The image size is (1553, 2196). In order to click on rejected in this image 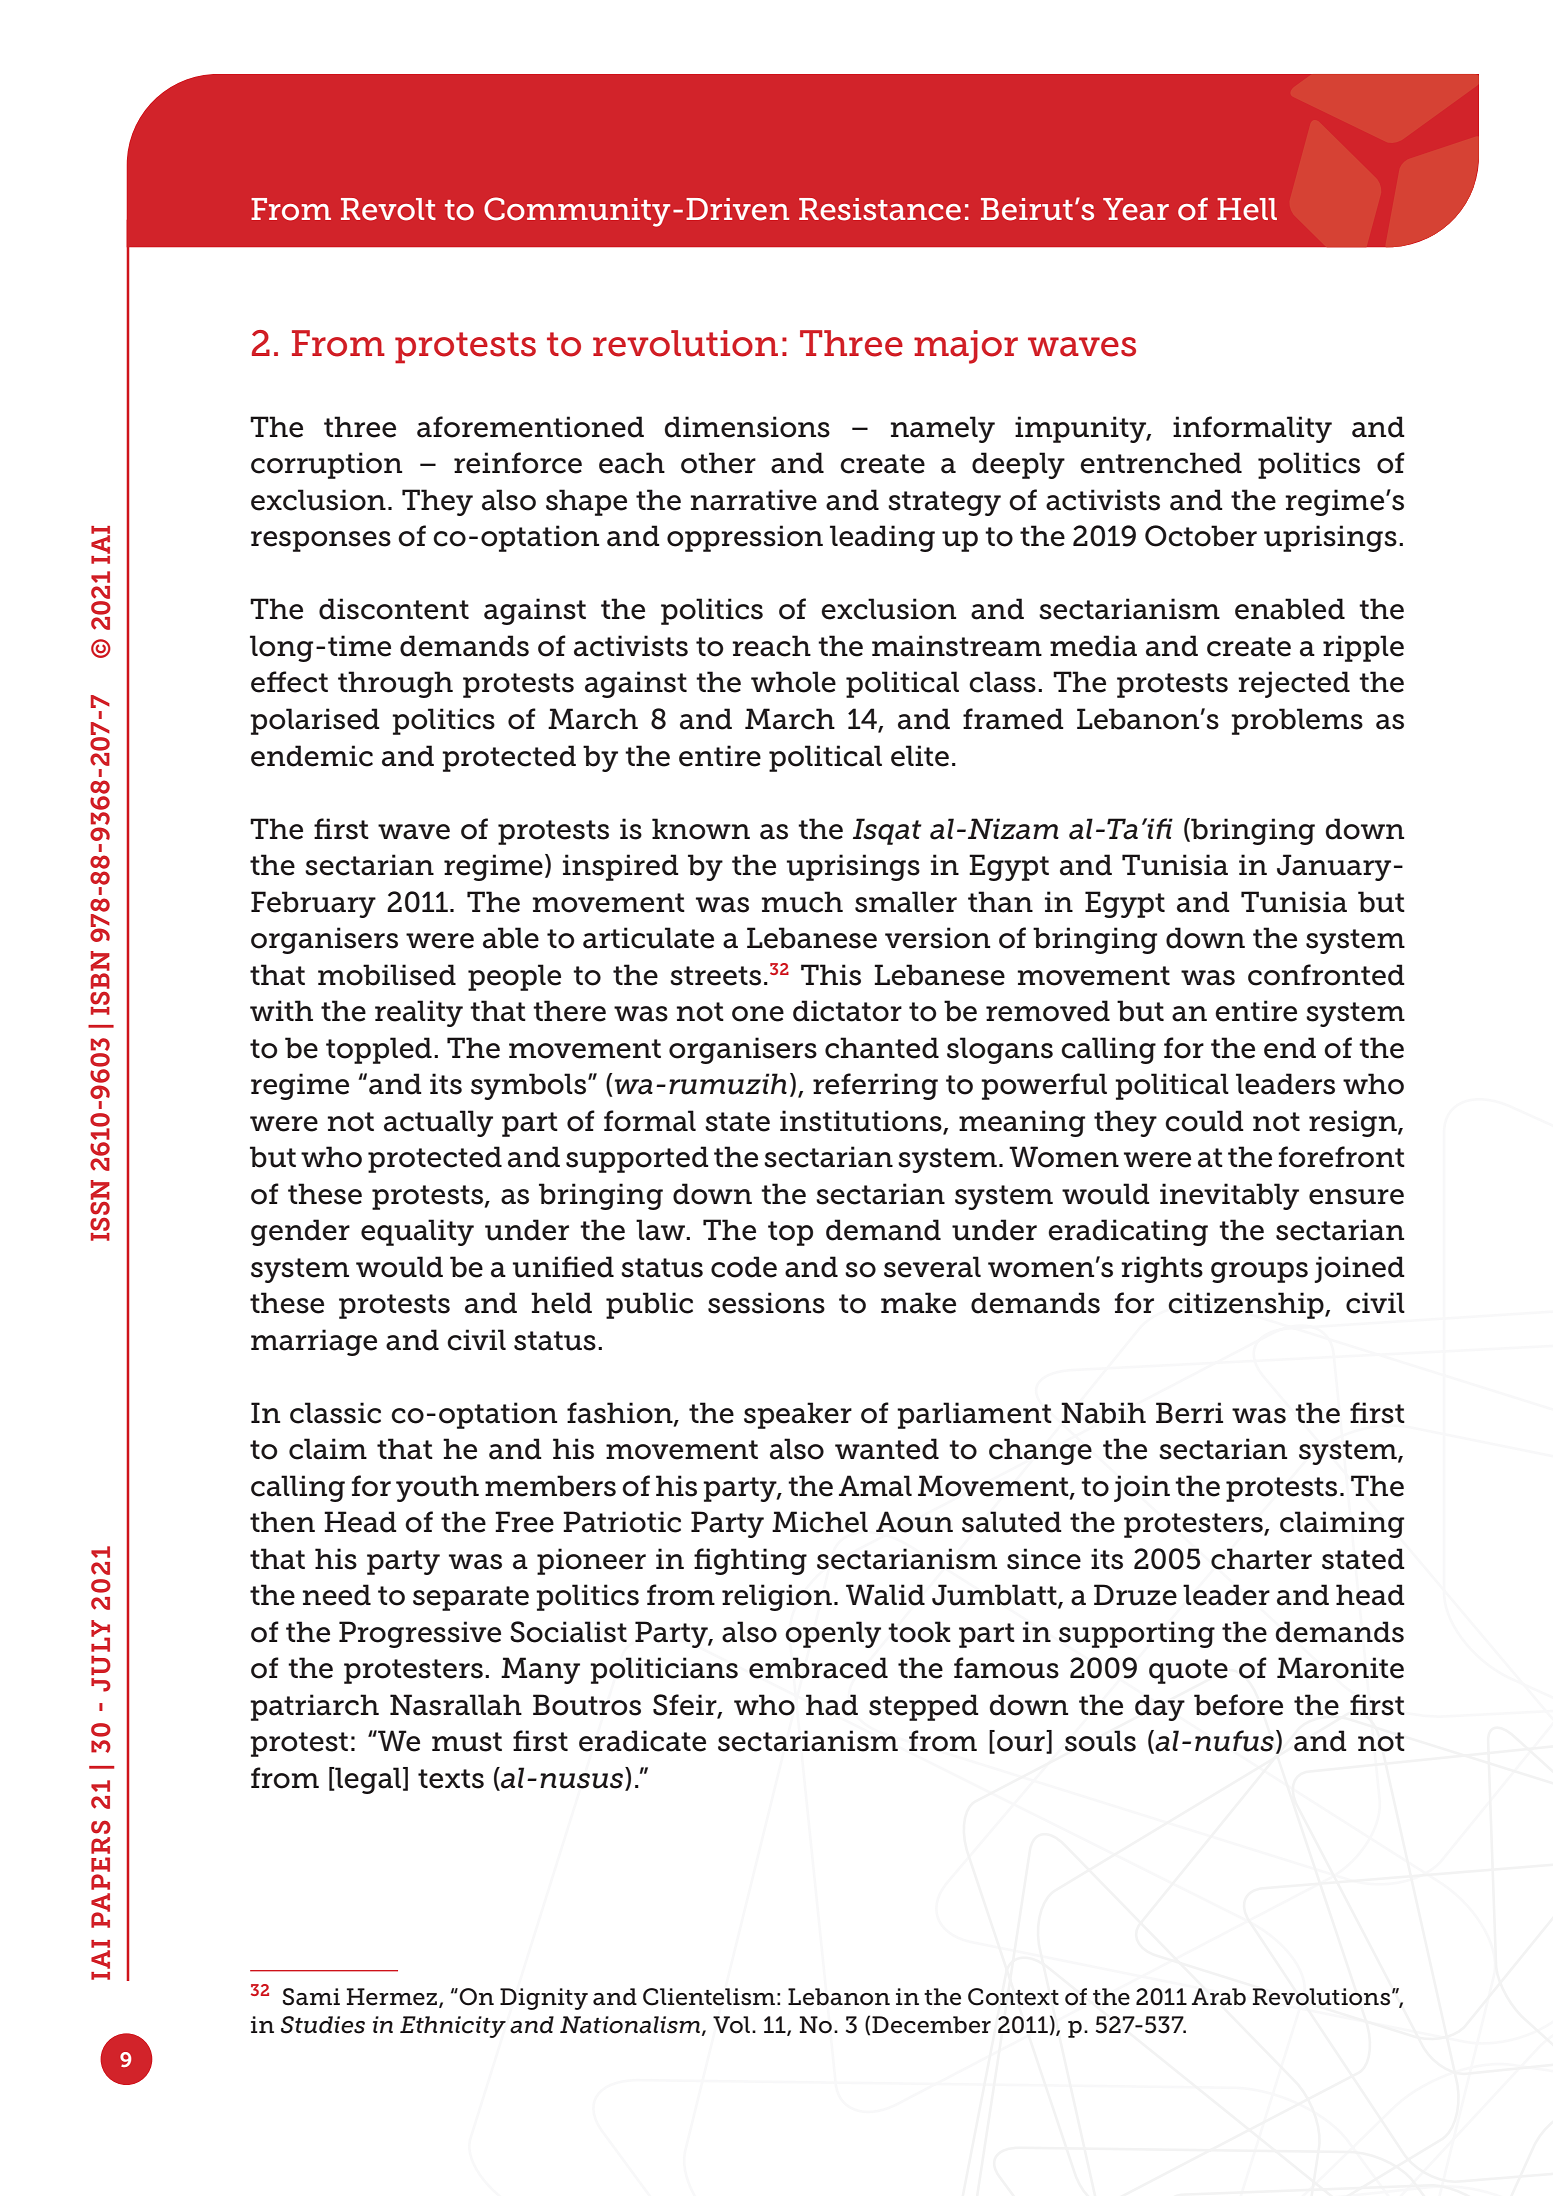, I will do `click(1294, 684)`.
